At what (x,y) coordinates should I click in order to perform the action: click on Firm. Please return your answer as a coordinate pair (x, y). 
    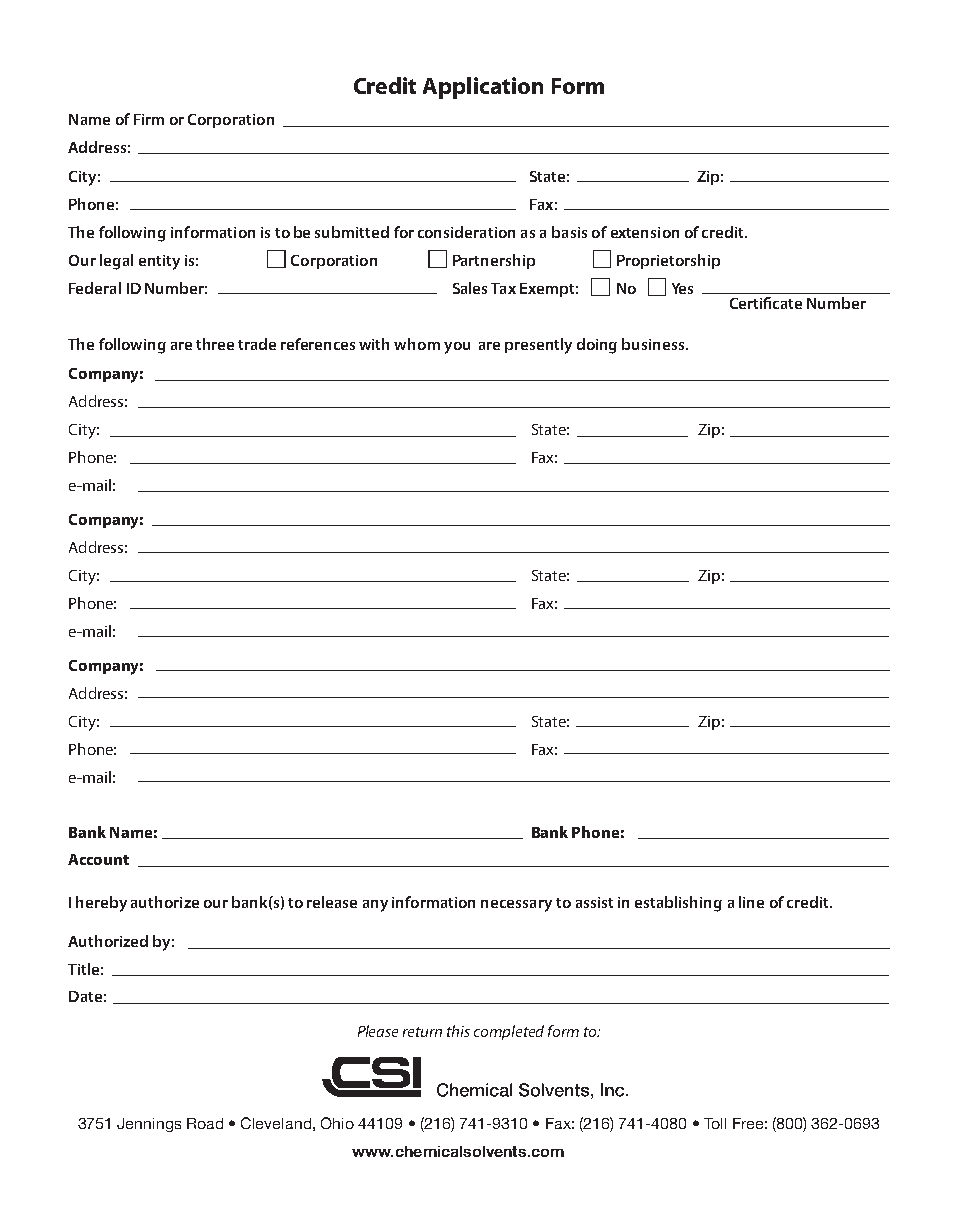
    Looking at the image, I should click on (149, 119).
